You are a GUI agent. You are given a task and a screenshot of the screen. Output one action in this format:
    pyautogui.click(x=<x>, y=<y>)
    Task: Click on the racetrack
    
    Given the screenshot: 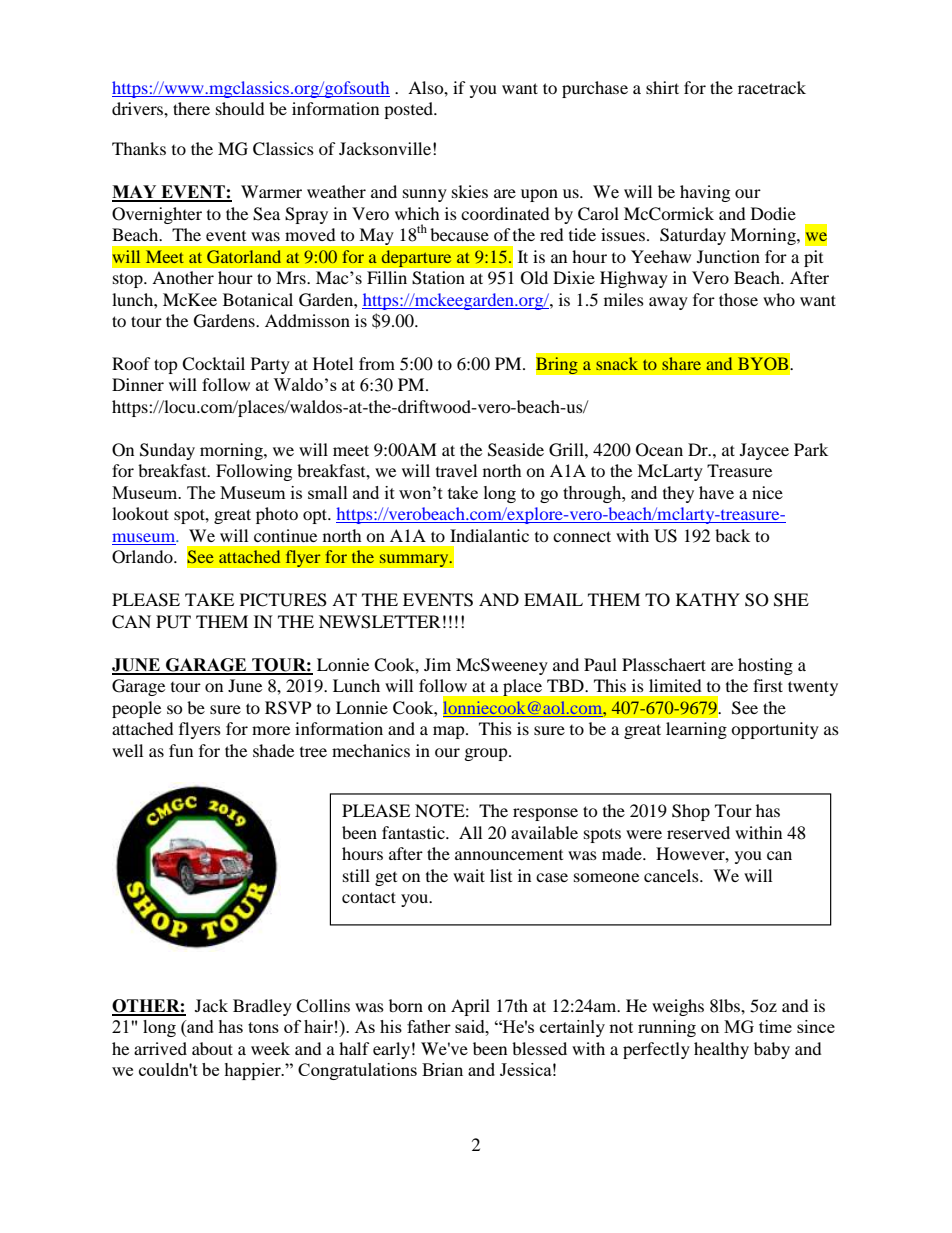 What is the action you would take?
    pyautogui.click(x=772, y=87)
